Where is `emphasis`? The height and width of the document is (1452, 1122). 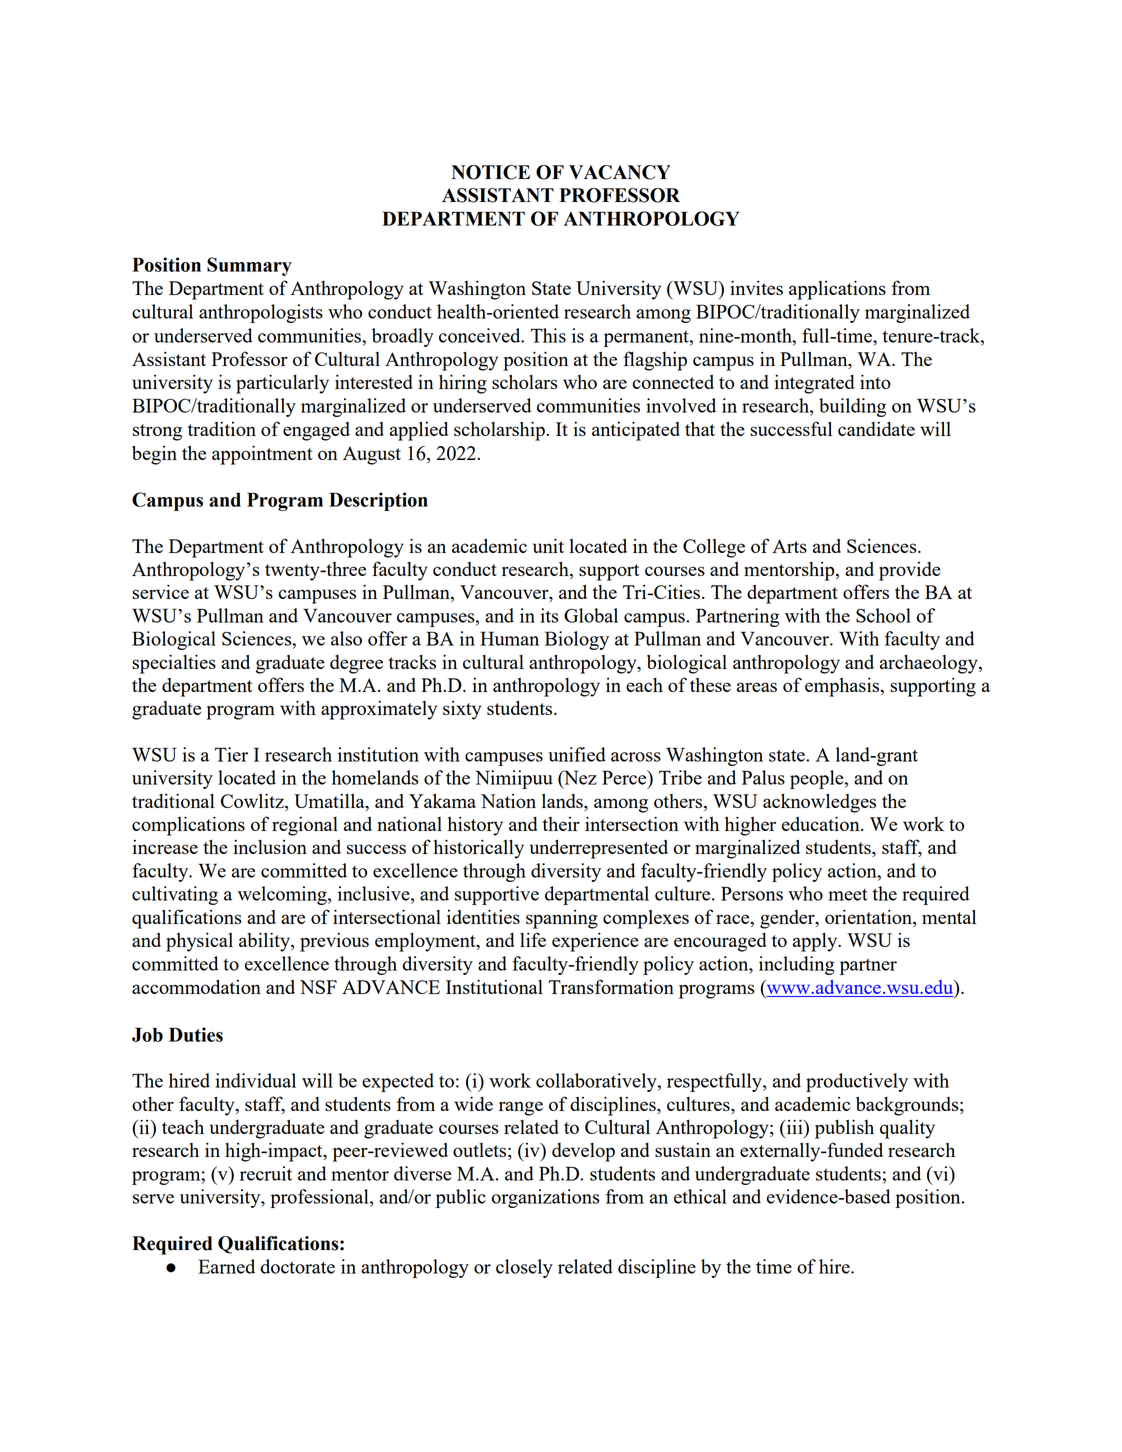 emphasis is located at coordinates (843, 687).
